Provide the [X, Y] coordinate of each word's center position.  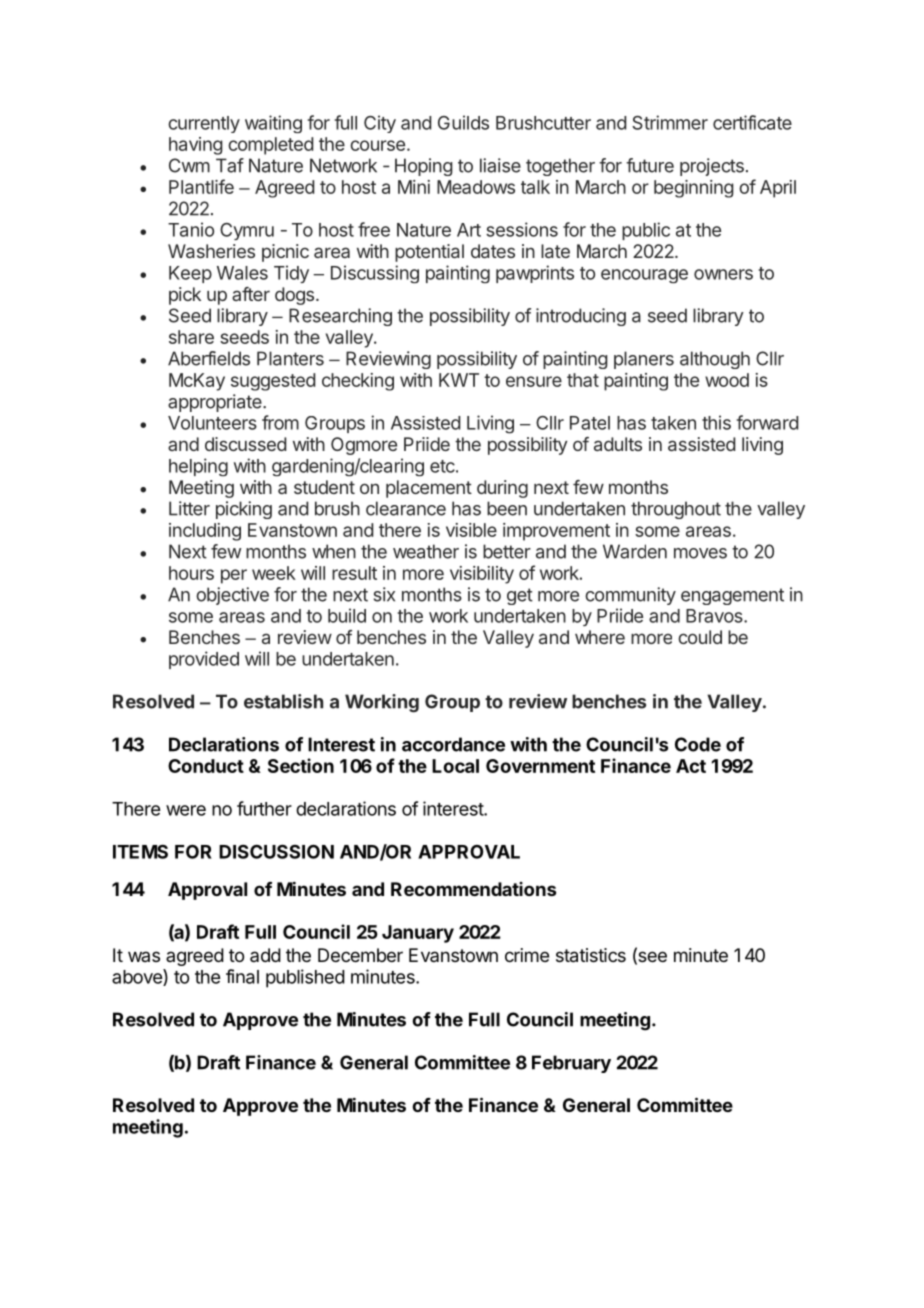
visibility [482, 575]
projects [712, 167]
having [196, 146]
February [571, 1064]
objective [232, 596]
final [242, 976]
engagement [732, 596]
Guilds [463, 122]
